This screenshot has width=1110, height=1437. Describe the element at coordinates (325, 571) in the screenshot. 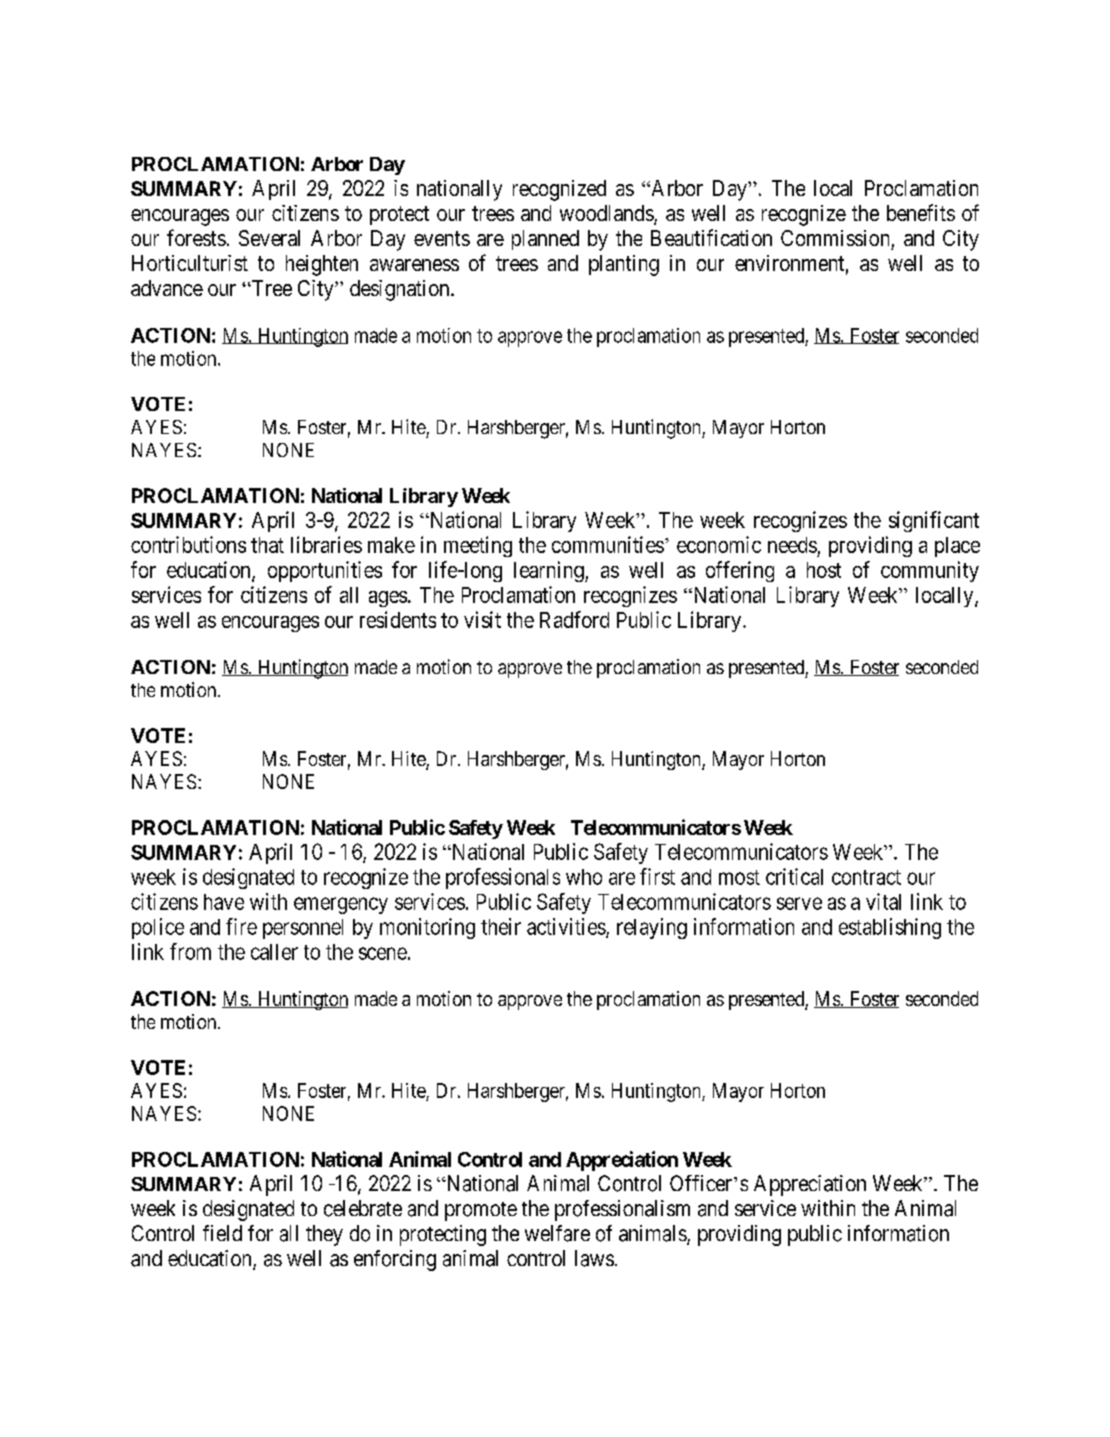

I see `opportunities` at that location.
